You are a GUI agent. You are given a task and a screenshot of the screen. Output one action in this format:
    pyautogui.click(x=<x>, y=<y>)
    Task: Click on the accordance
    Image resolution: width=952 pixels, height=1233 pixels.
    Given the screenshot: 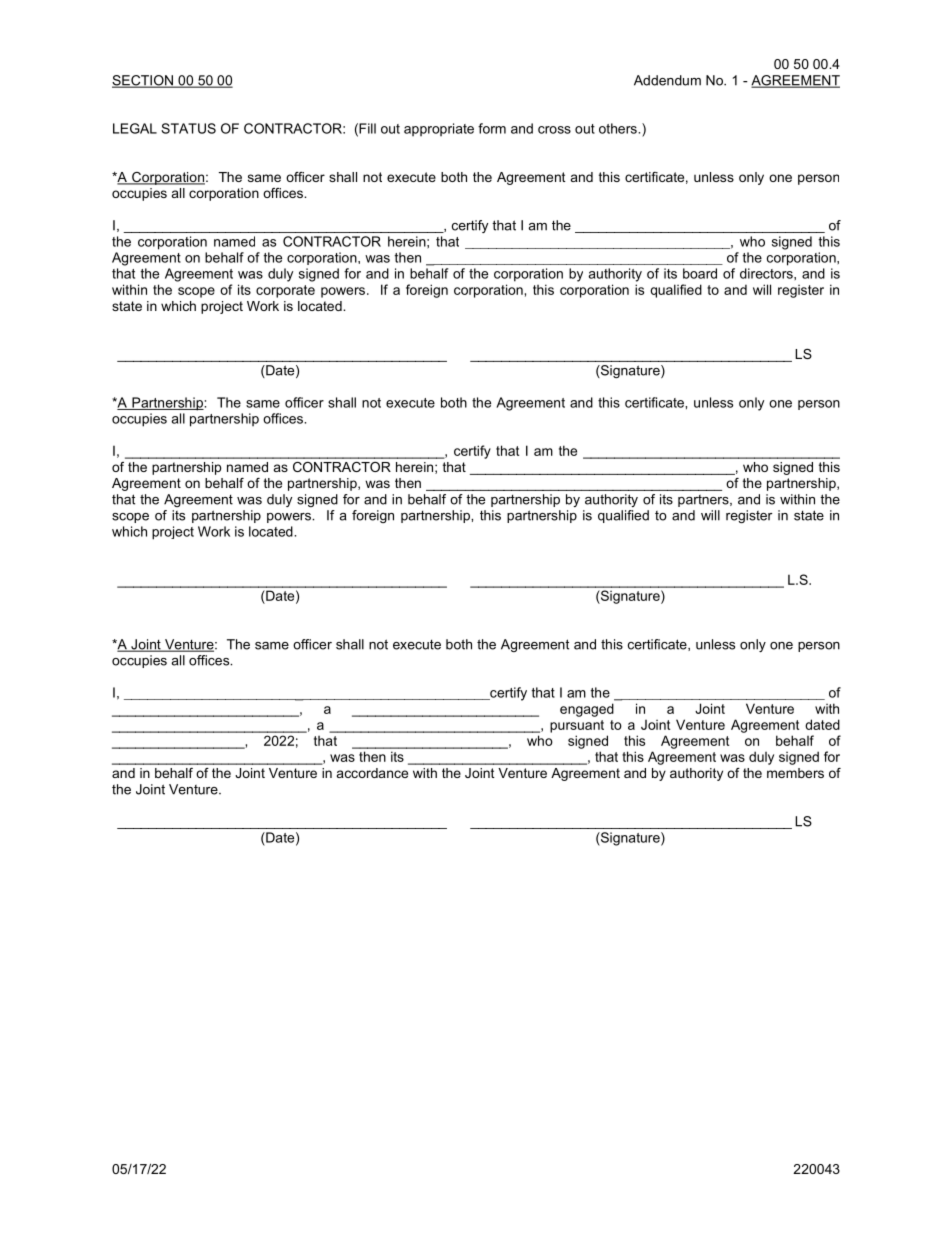 What is the action you would take?
    pyautogui.click(x=372, y=773)
